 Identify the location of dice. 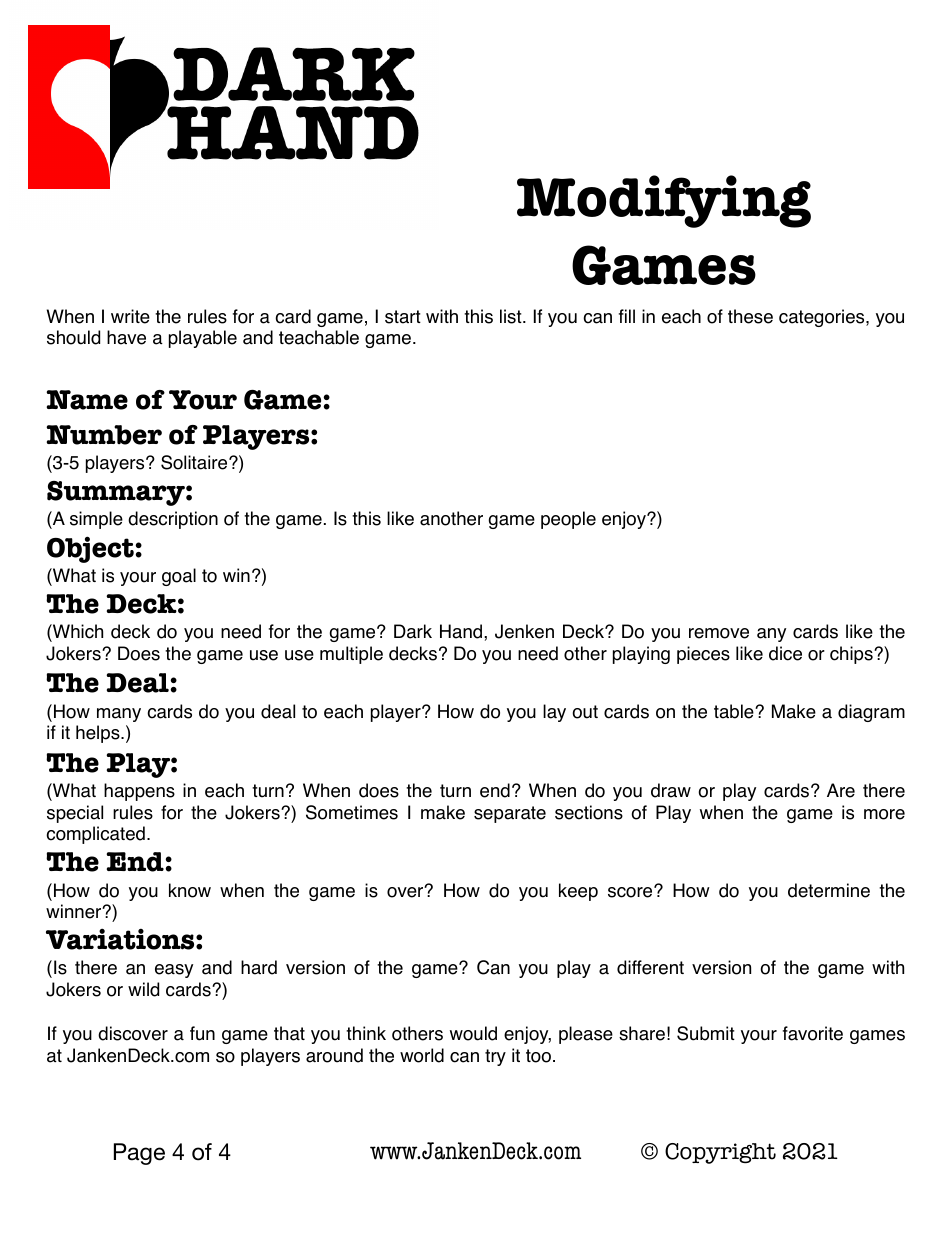
(785, 653).
